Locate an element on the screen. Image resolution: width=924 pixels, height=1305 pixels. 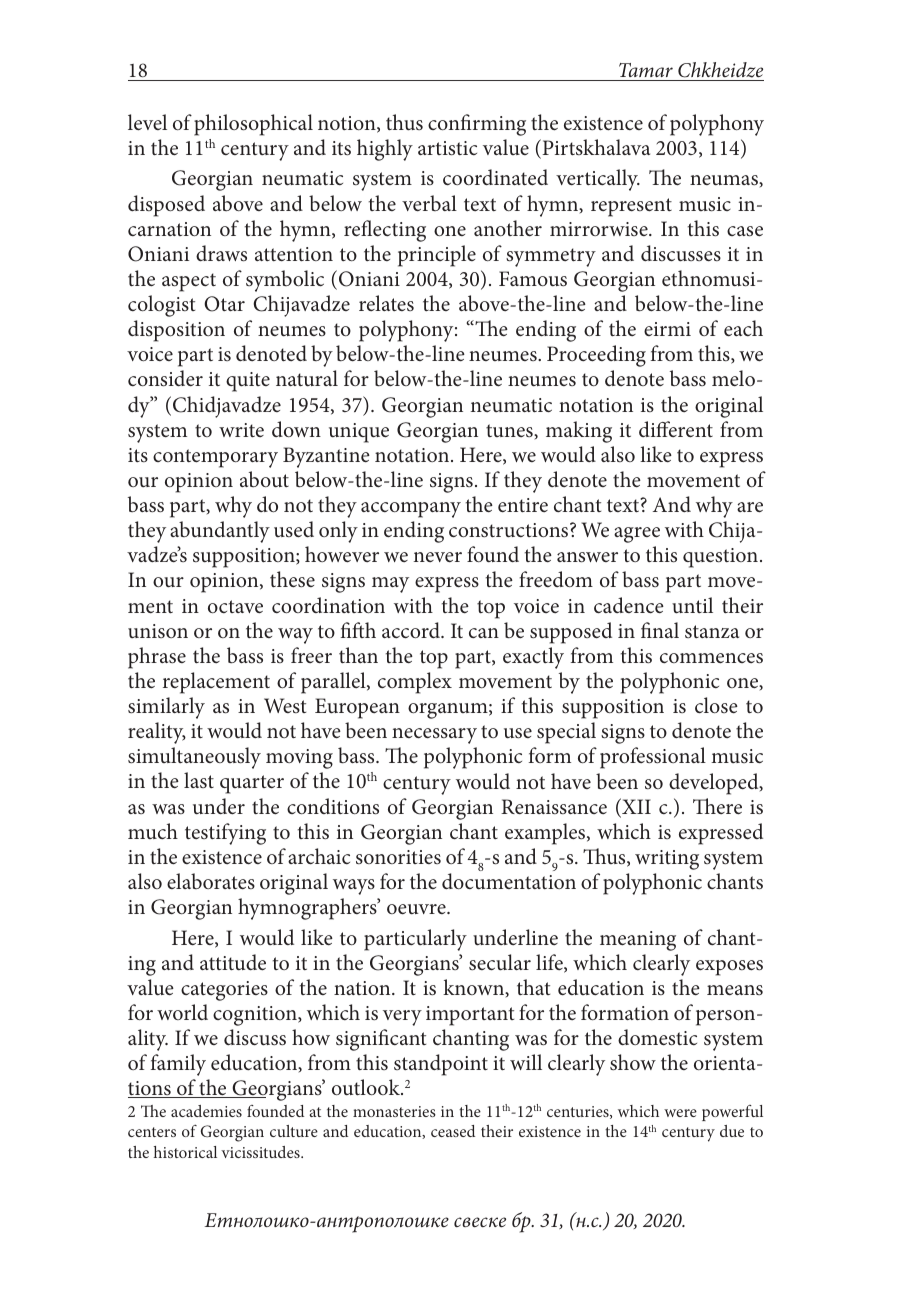
relates is located at coordinates (386, 303).
